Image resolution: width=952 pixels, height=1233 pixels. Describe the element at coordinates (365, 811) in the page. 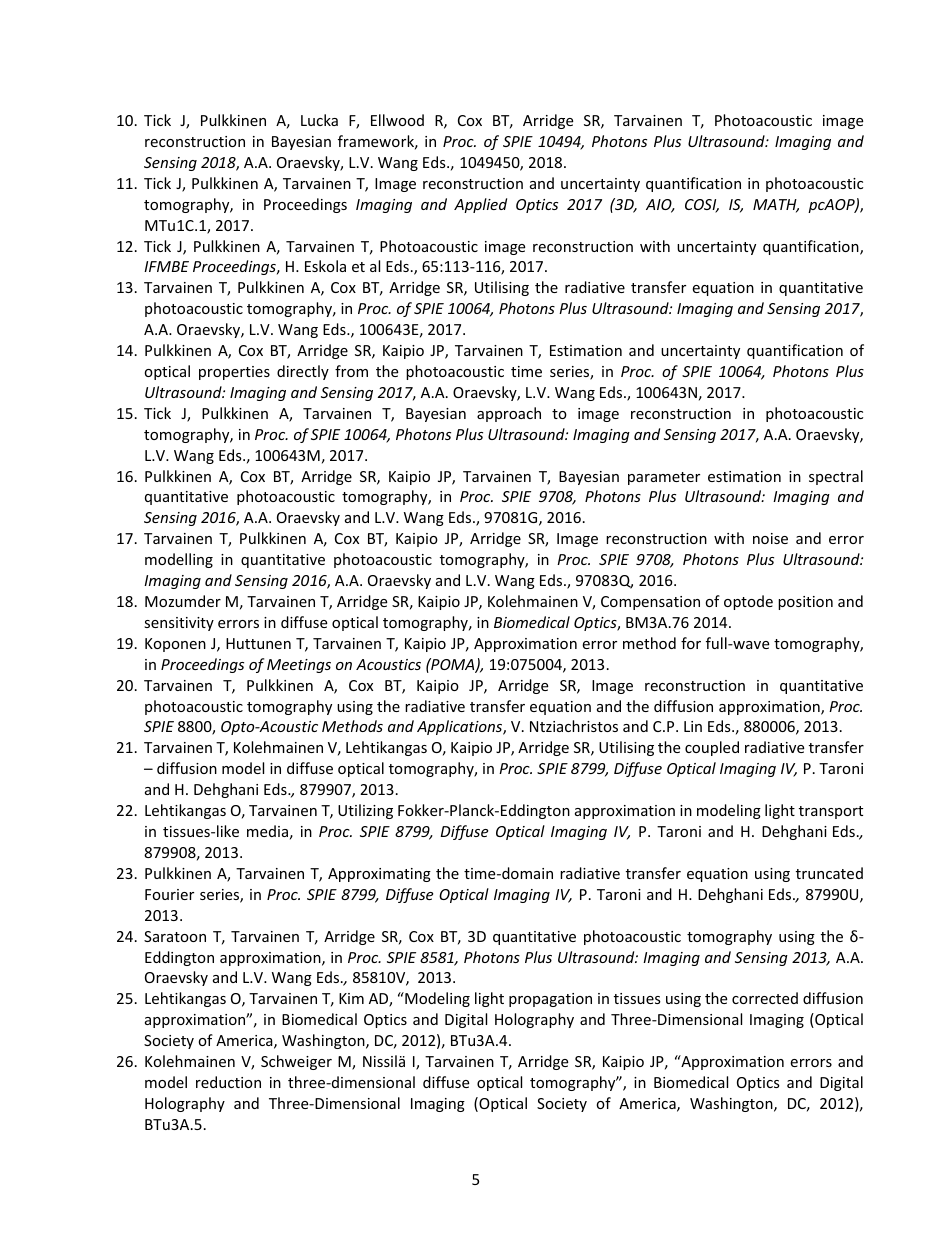

I see `Utilizing` at that location.
